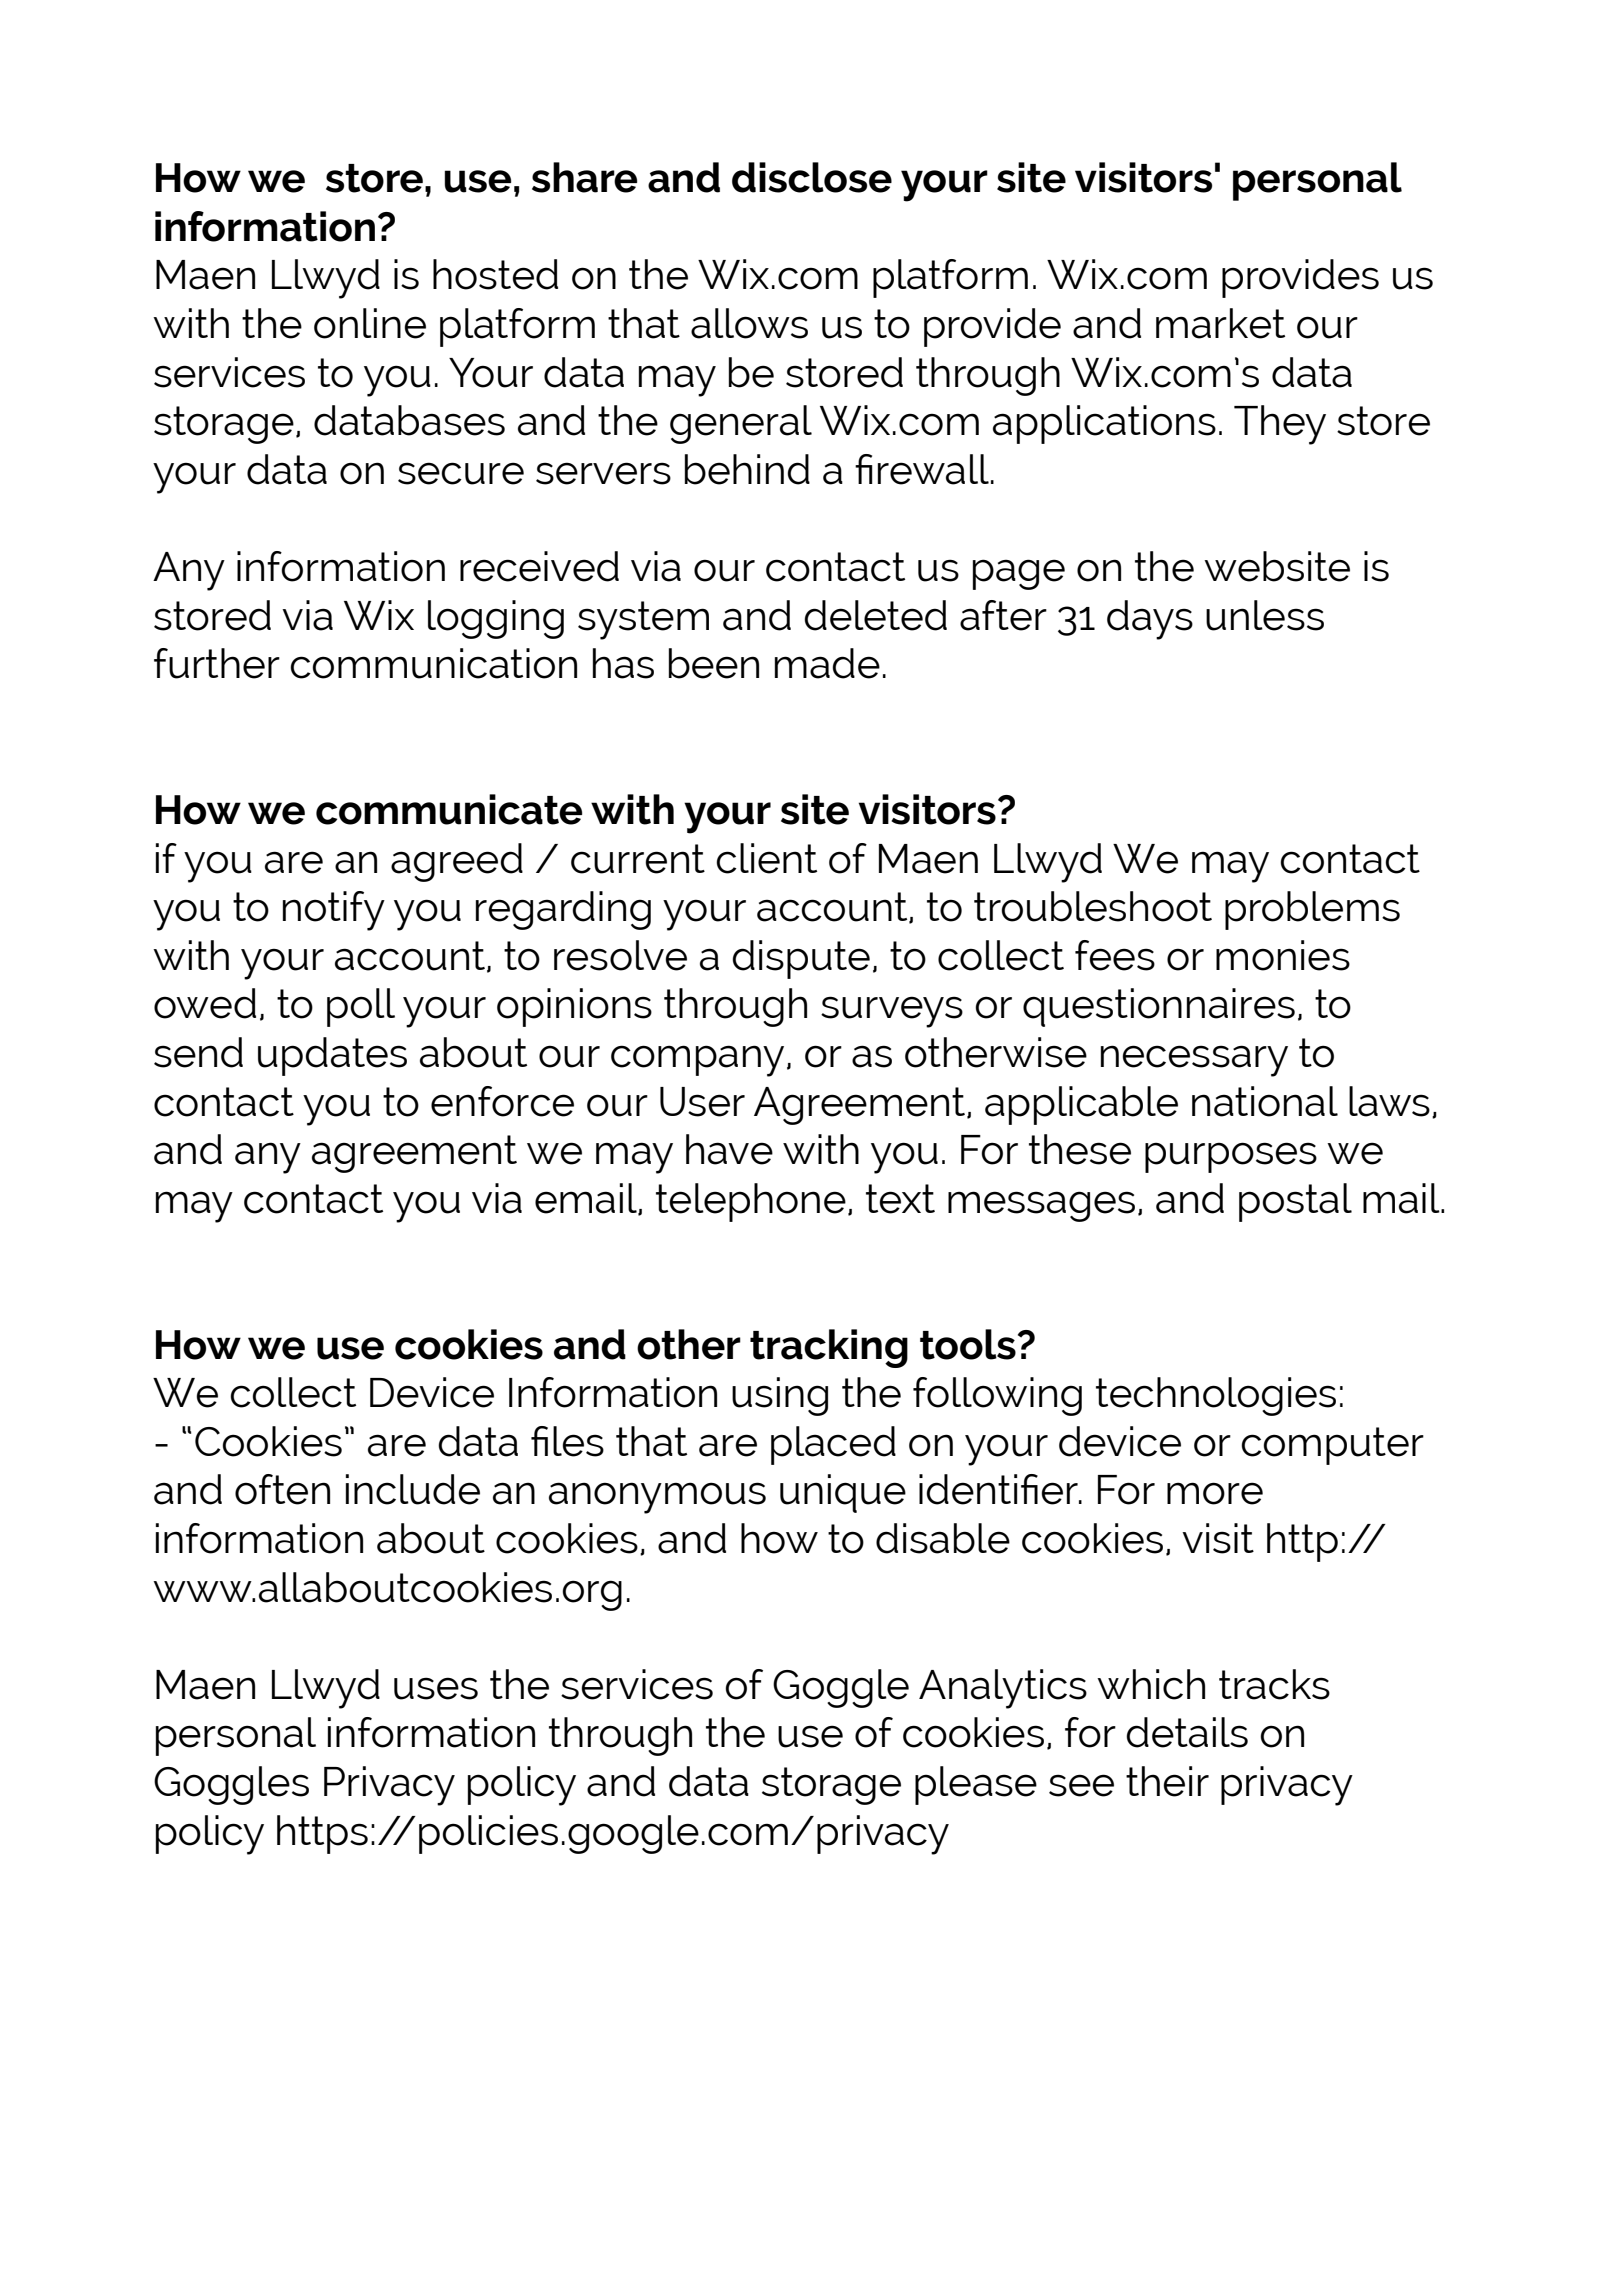 This image has height=2273, width=1607. What do you see at coordinates (1283, 955) in the image?
I see `monies` at bounding box center [1283, 955].
